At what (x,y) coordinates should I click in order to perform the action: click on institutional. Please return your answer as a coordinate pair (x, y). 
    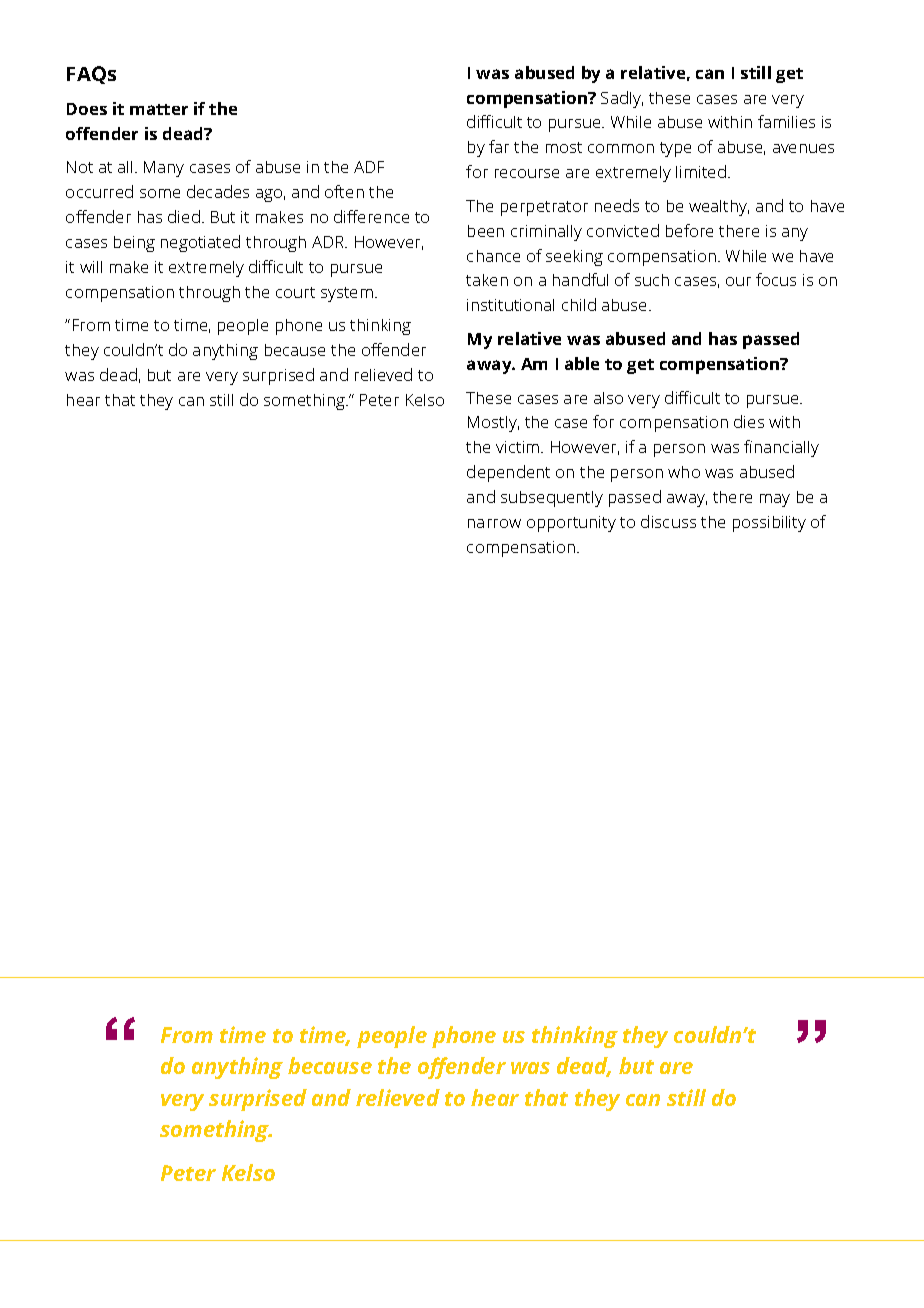
    Looking at the image, I should click on (510, 305).
